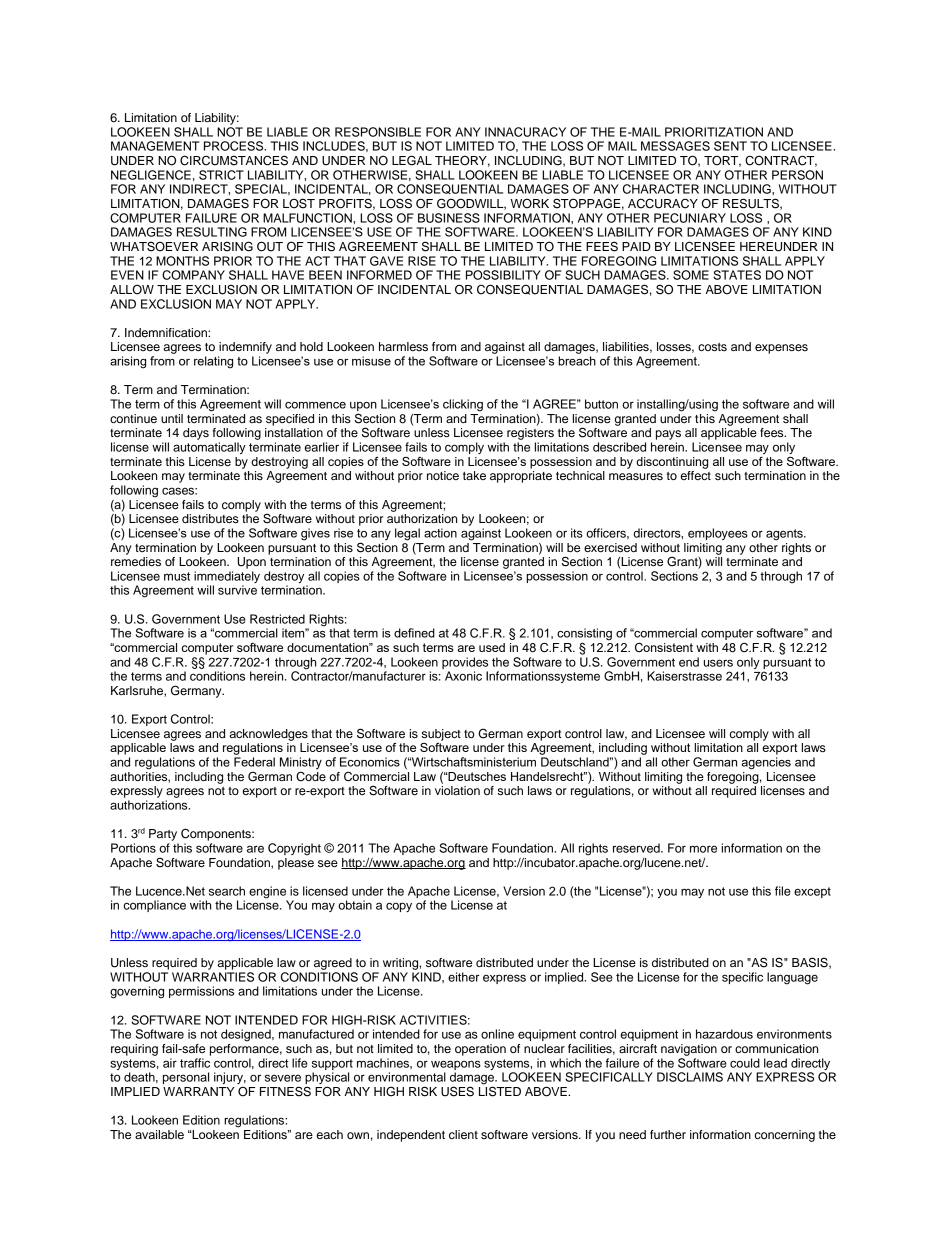  I want to click on violation, so click(457, 790).
